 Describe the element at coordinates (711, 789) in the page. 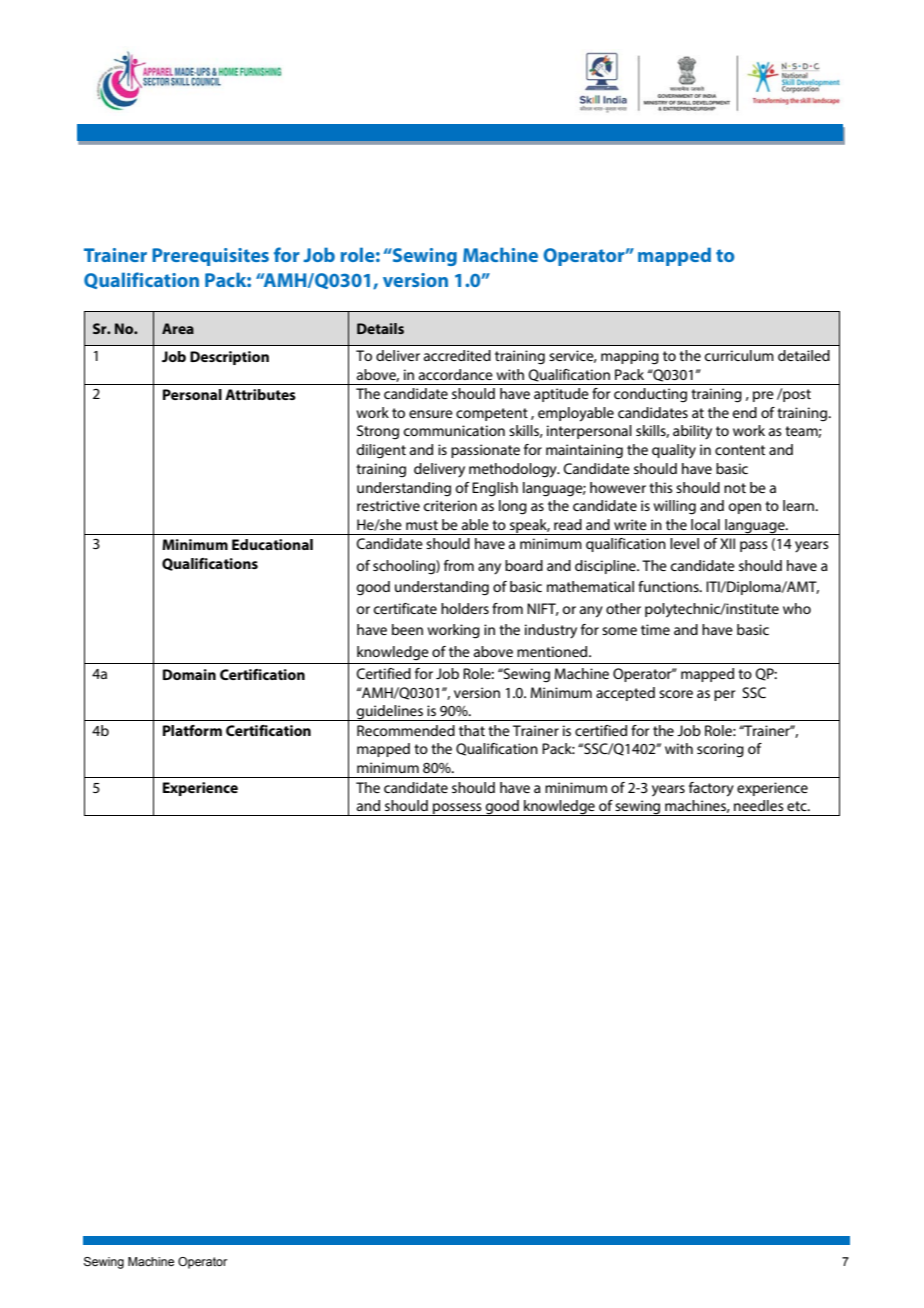

I see `factory` at that location.
